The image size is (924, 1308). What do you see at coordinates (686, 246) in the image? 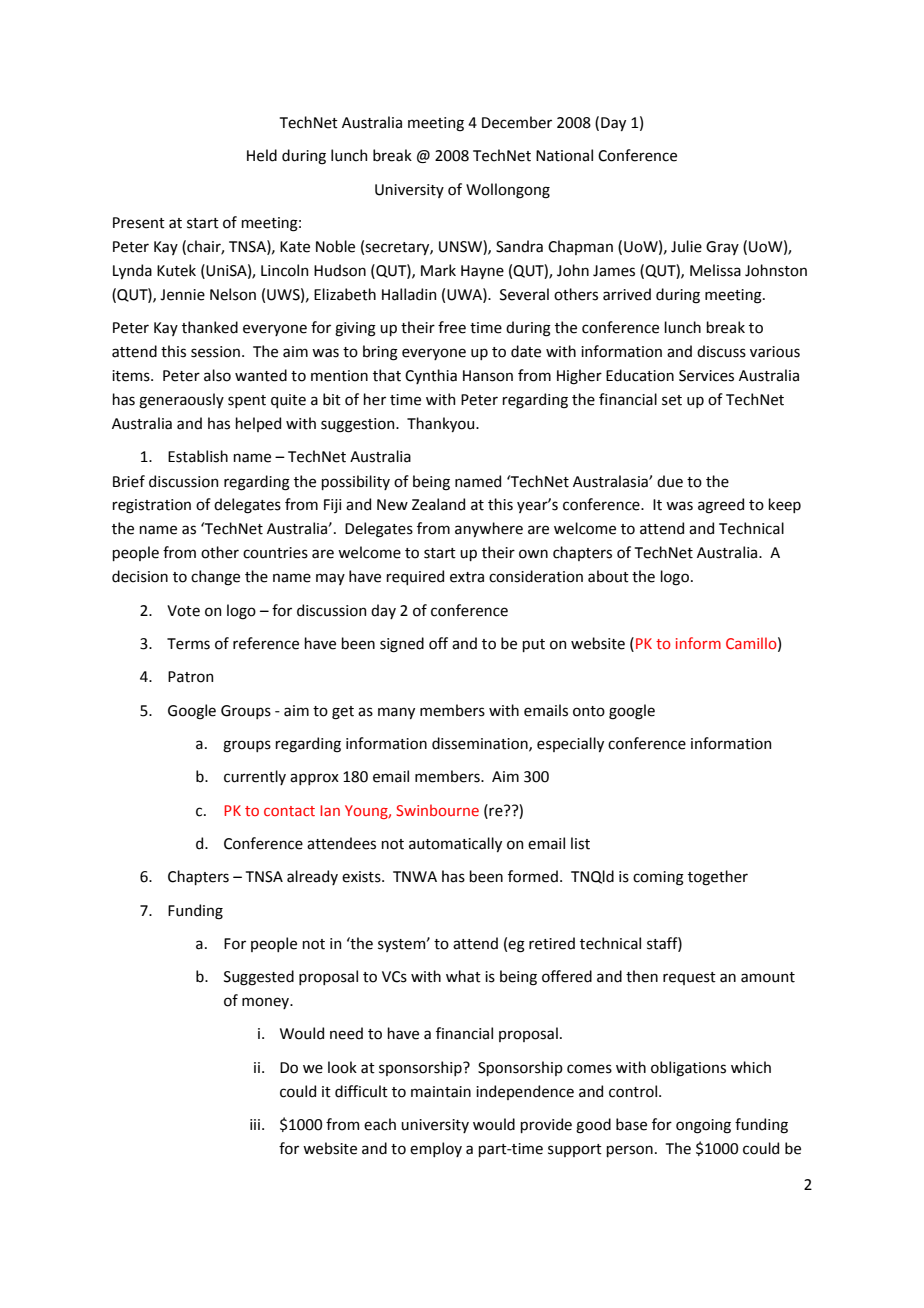
I see `Julie` at bounding box center [686, 246].
